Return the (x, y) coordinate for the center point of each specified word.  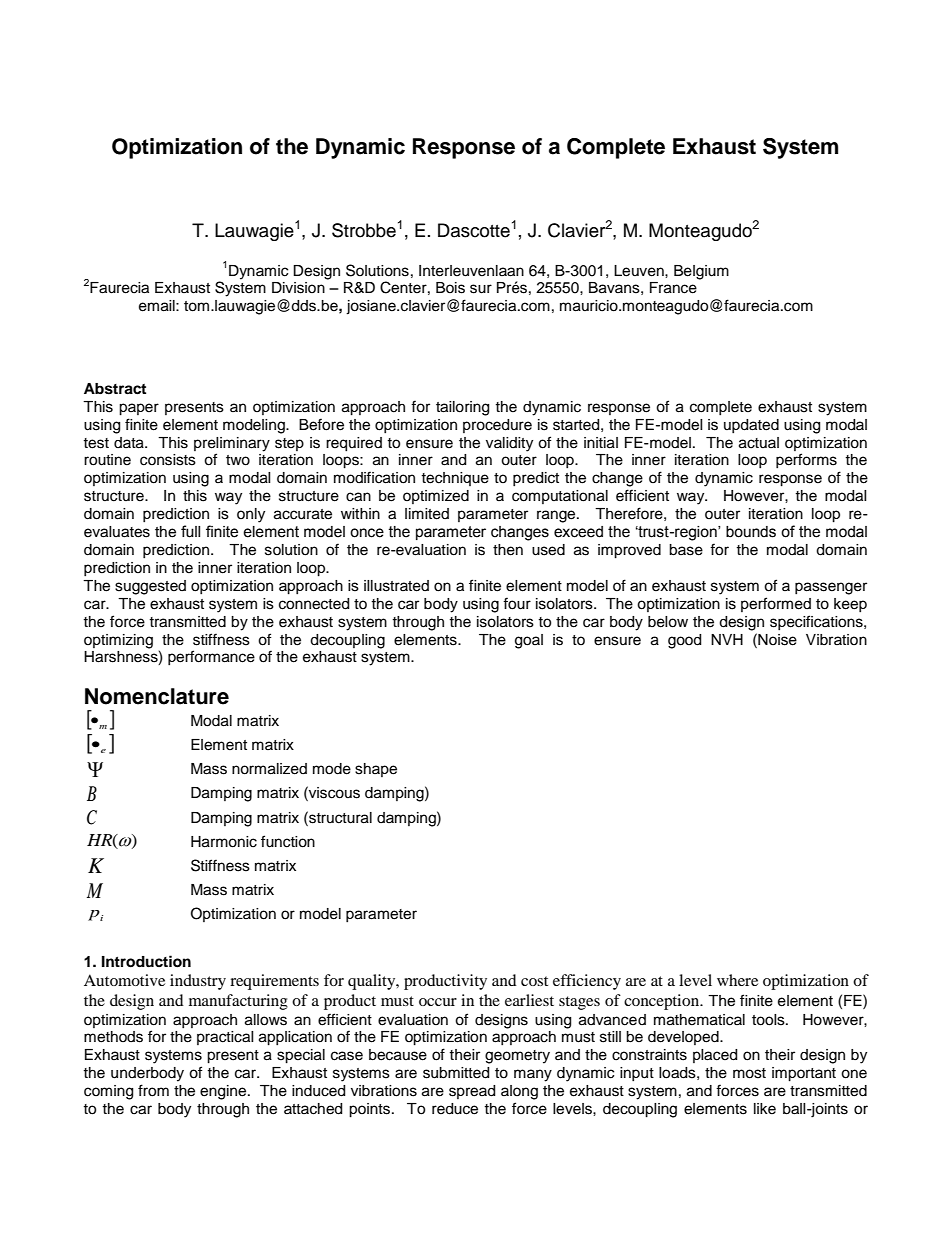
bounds (751, 532)
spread (472, 1092)
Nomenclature (157, 696)
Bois (450, 288)
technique (455, 479)
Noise (776, 639)
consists (168, 460)
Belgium (701, 272)
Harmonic (224, 842)
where (737, 980)
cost (534, 981)
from (153, 1090)
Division (298, 288)
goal (529, 641)
